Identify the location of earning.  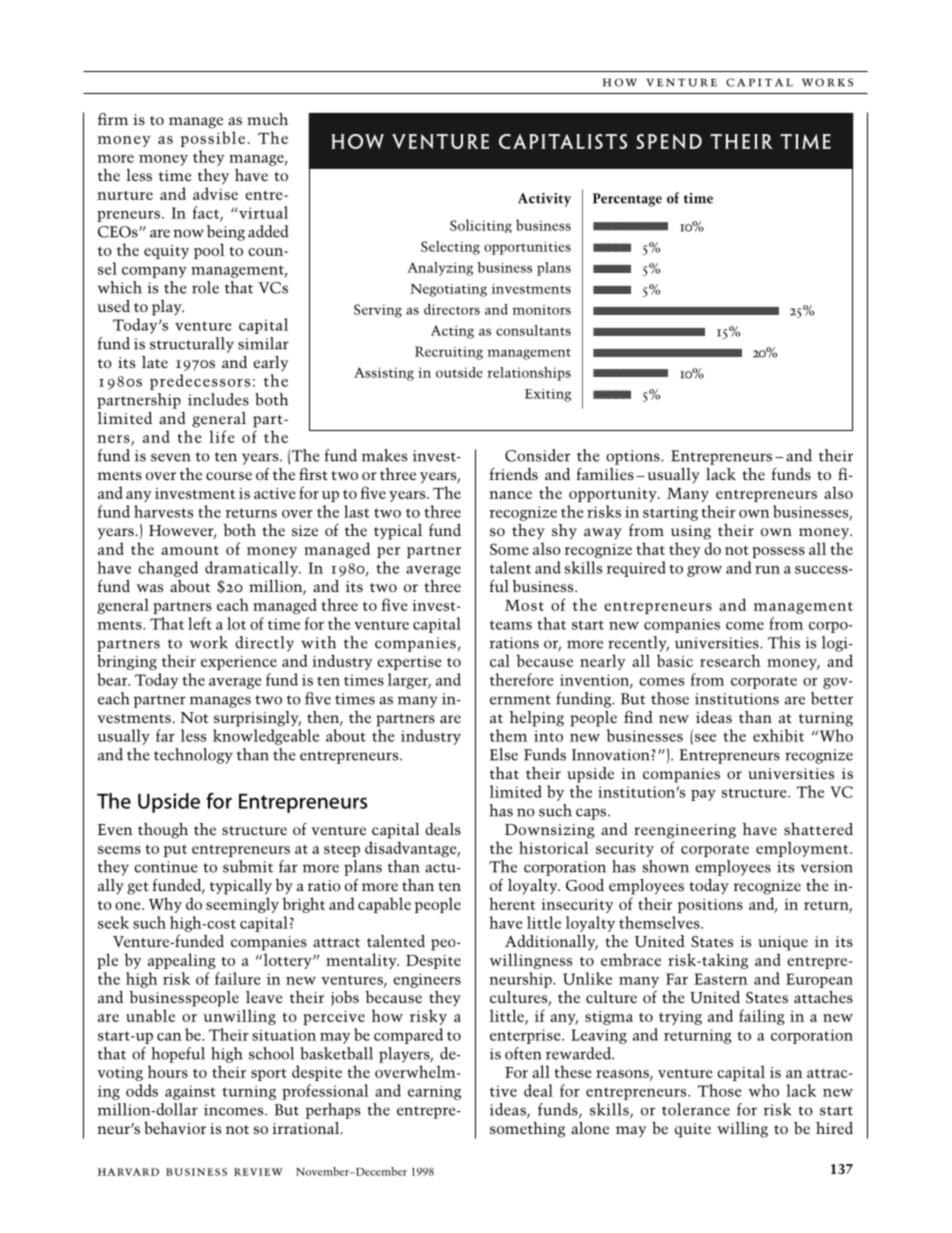
(434, 1093).
